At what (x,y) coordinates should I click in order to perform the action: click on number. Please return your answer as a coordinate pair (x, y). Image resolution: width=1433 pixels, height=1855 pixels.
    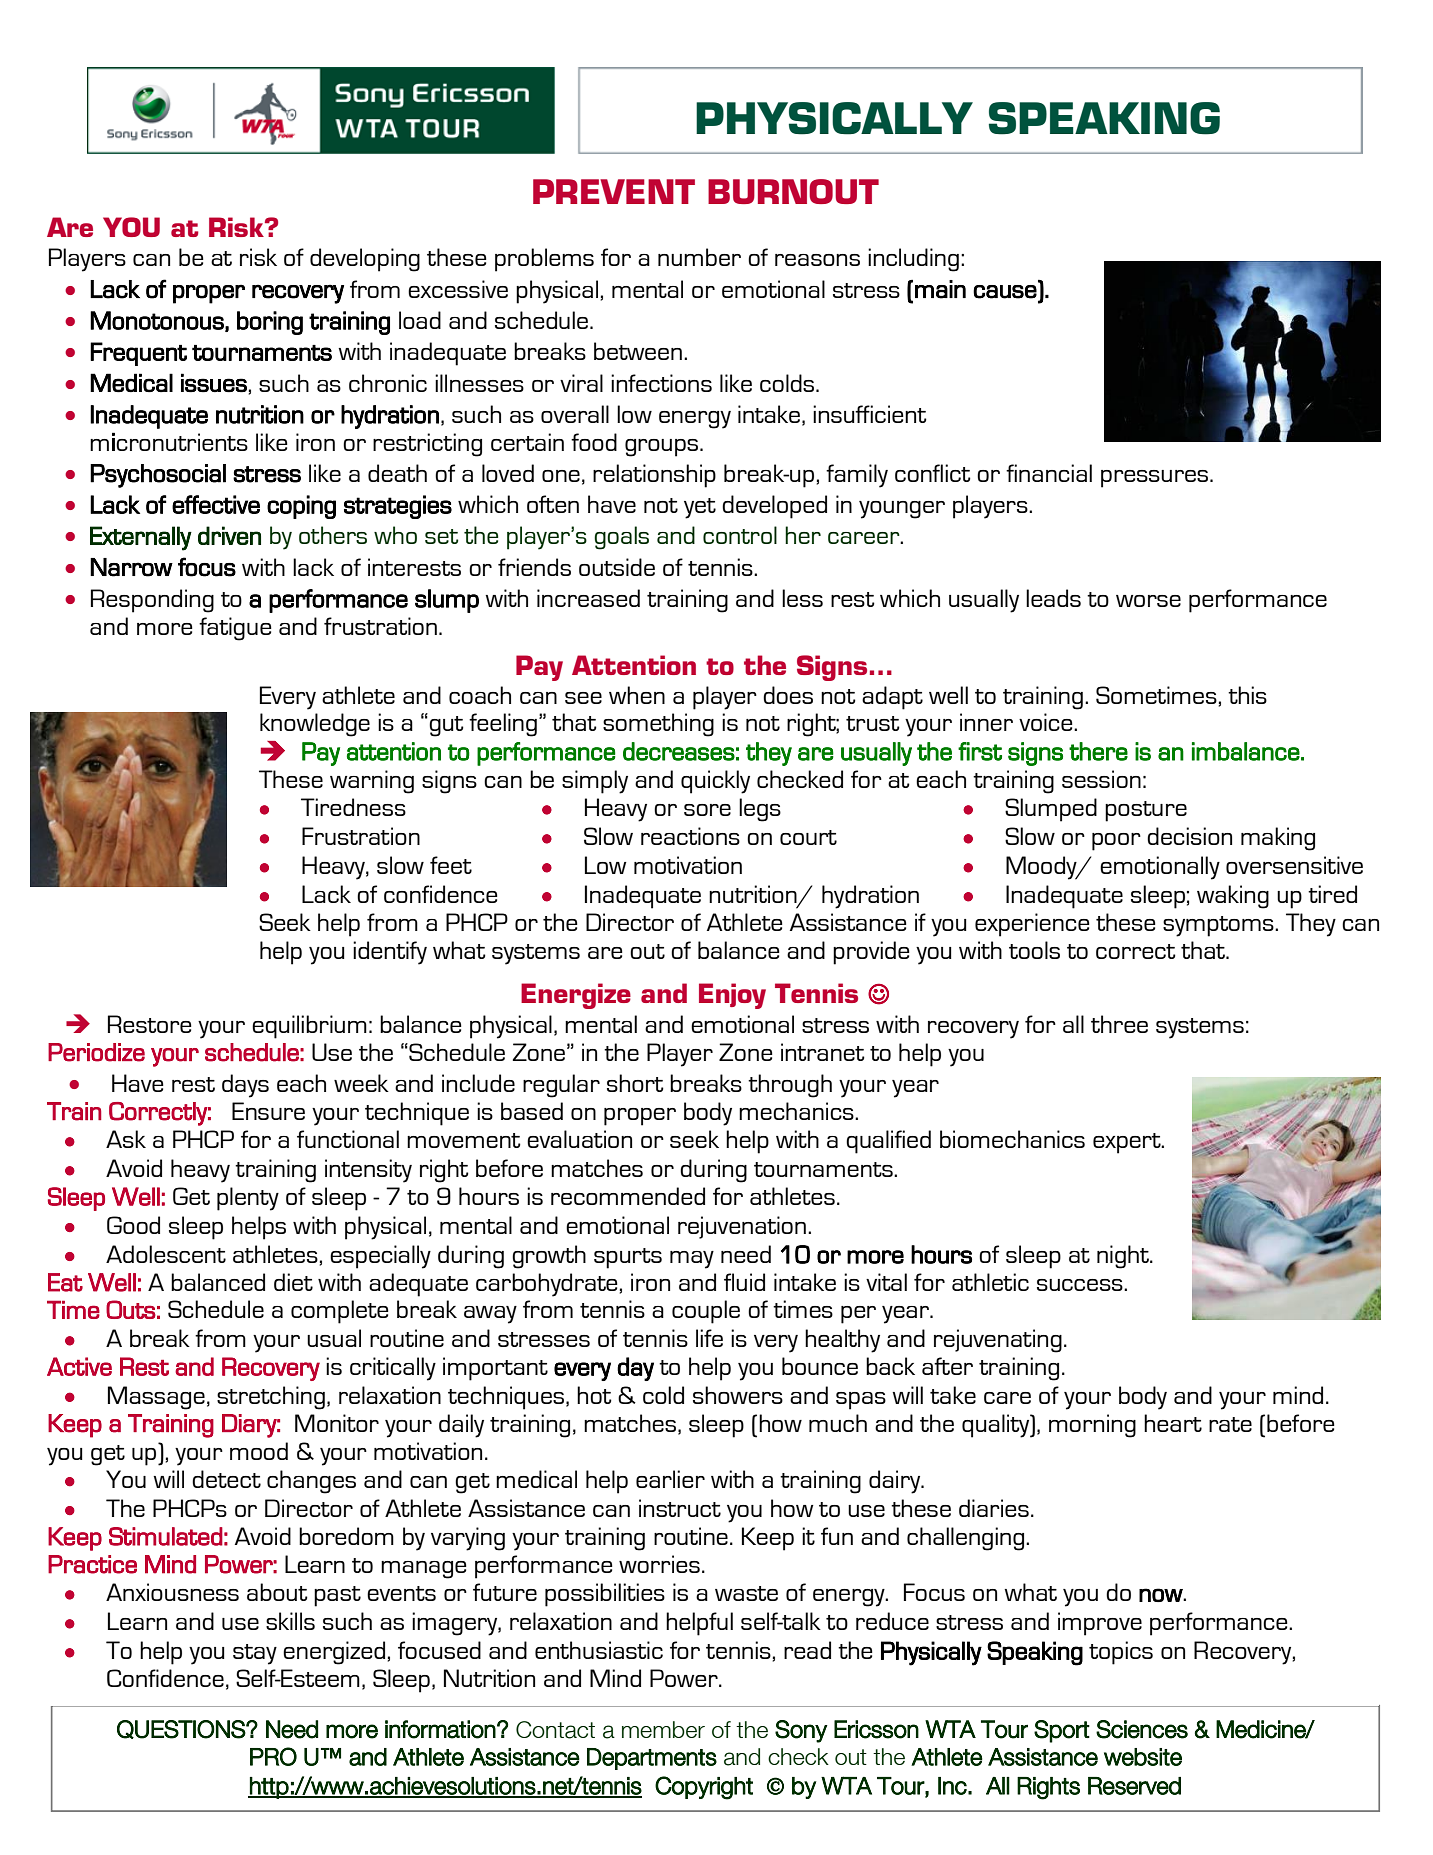
    Looking at the image, I should click on (699, 257).
